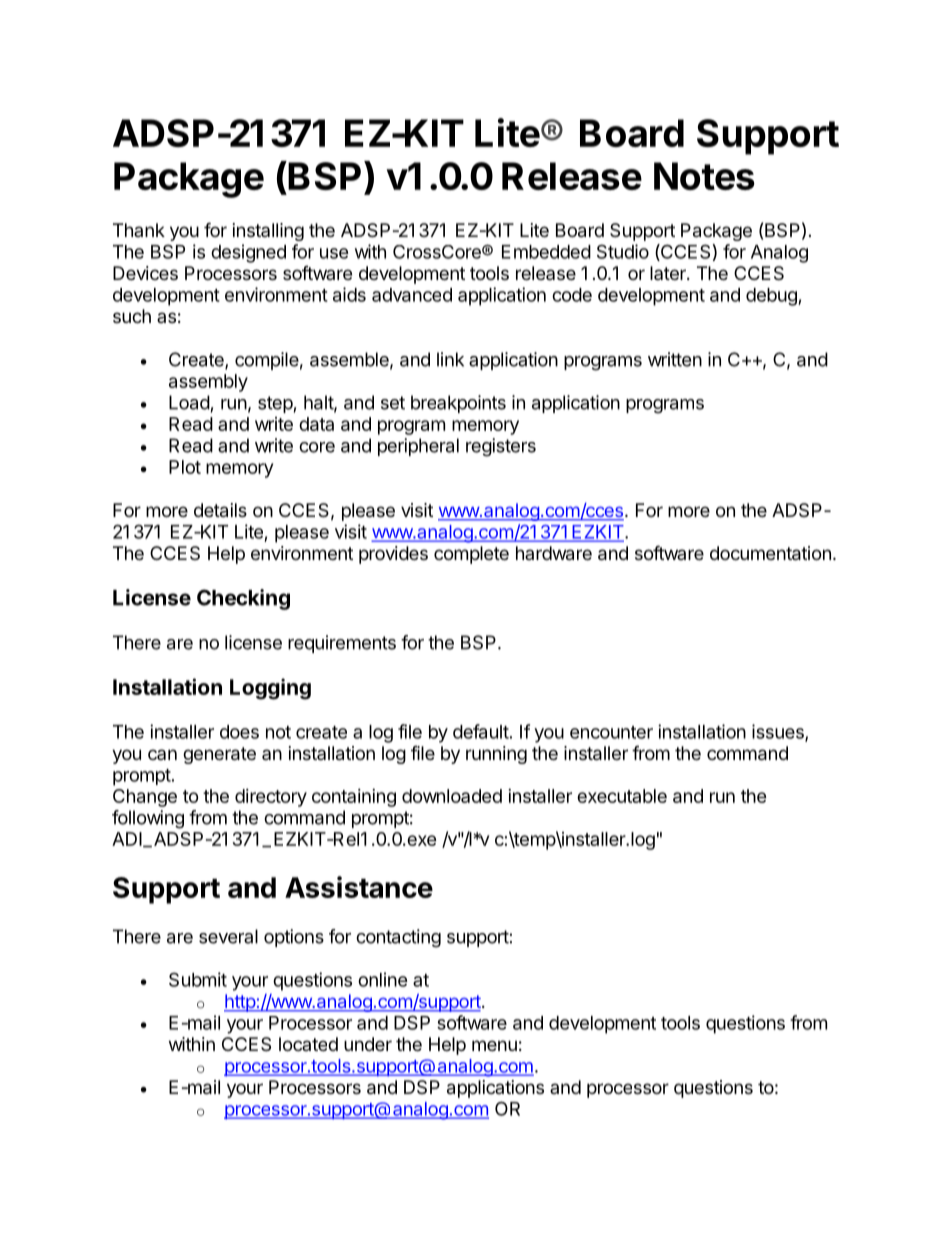 The height and width of the screenshot is (1233, 952). Describe the element at coordinates (198, 979) in the screenshot. I see `Submit` at that location.
